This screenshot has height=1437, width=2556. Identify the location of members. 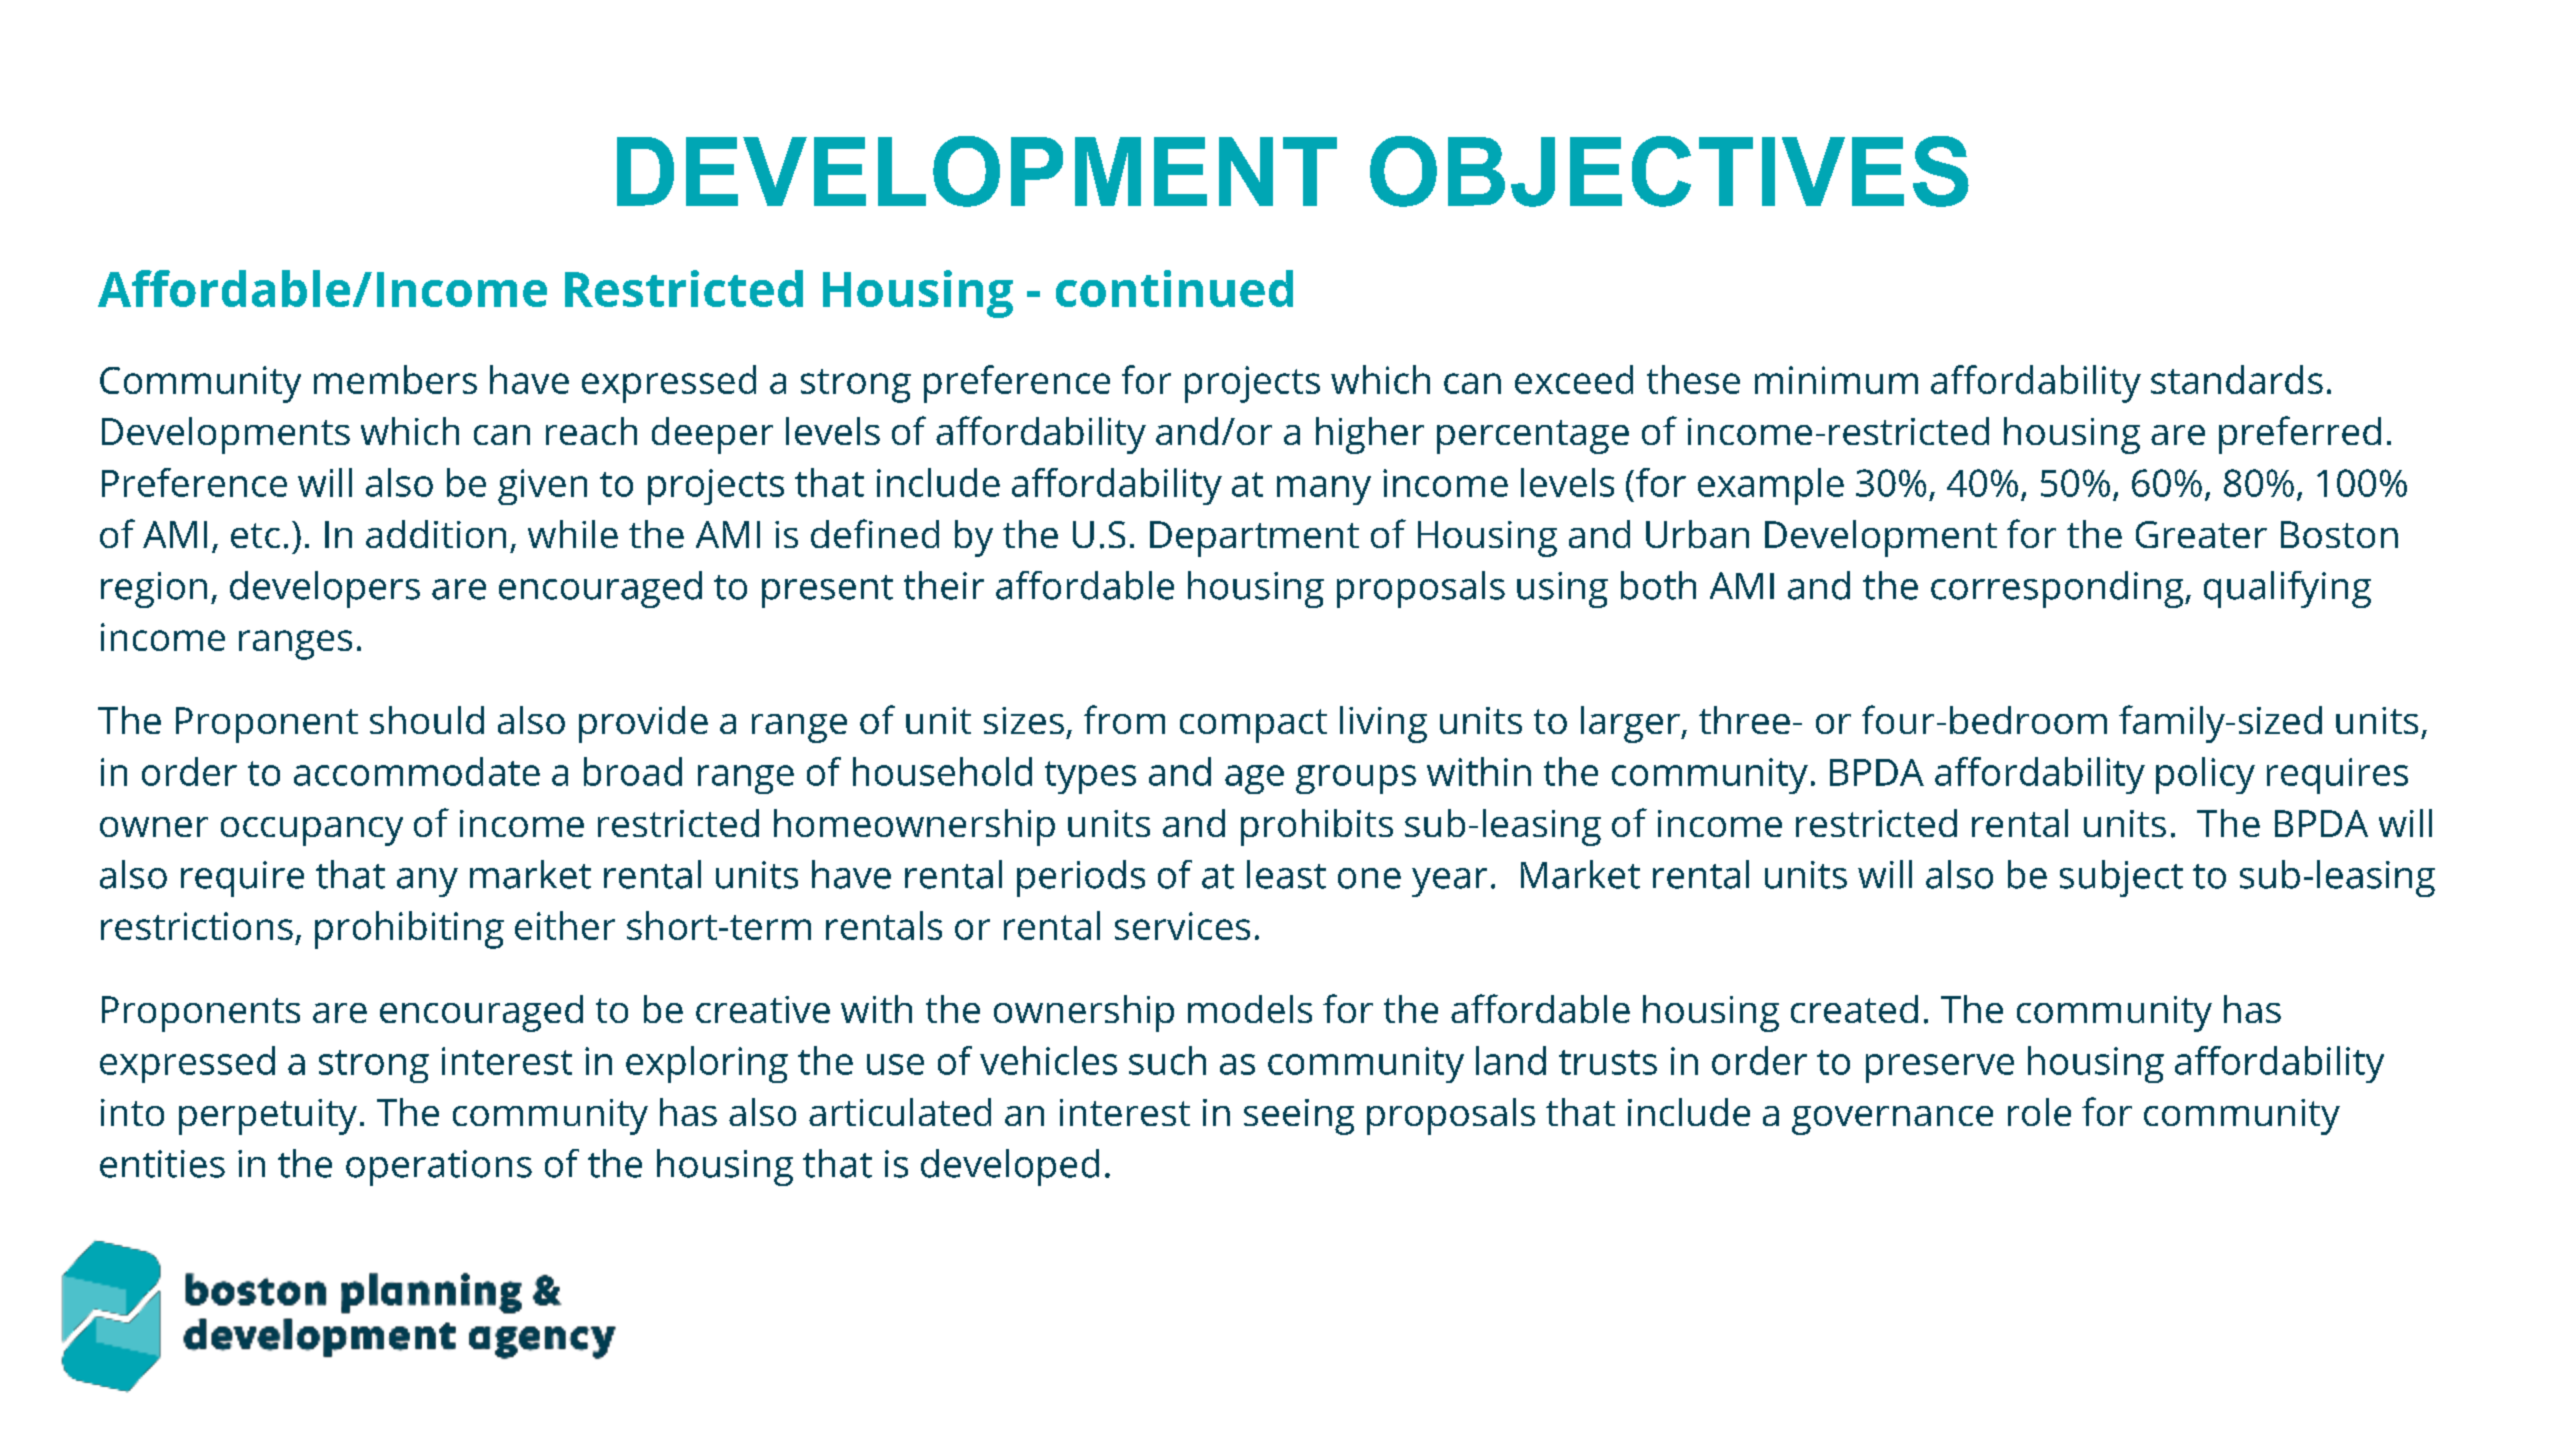
(395, 379).
